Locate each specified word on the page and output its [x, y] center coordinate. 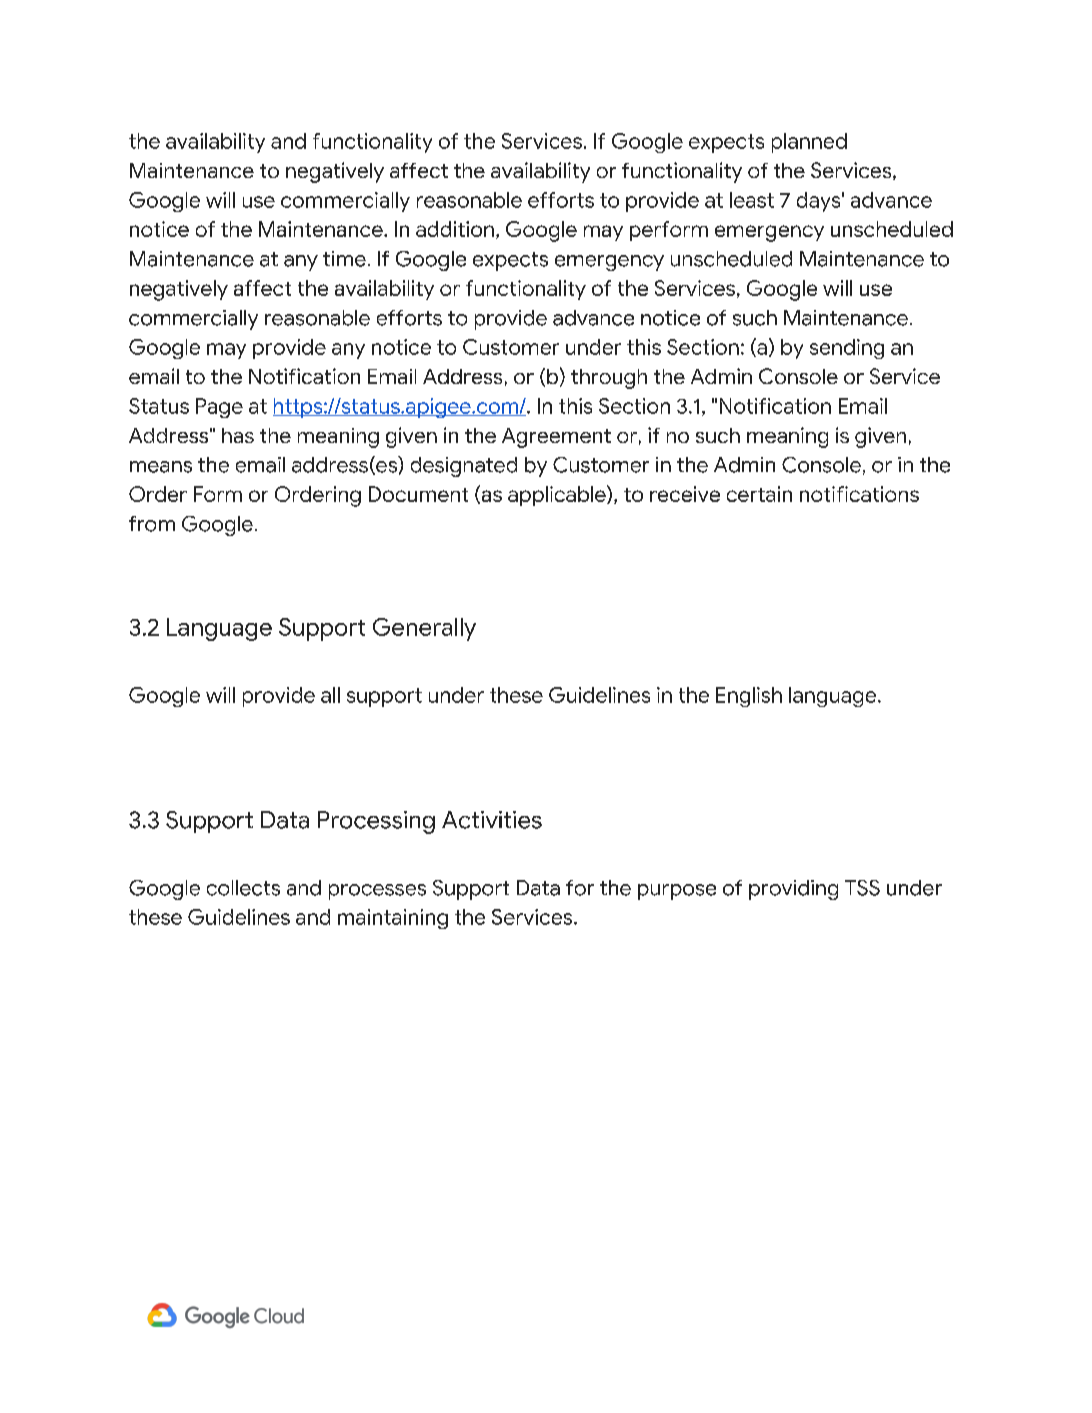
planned [809, 143]
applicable [558, 495]
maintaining [393, 919]
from [152, 524]
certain [759, 494]
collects [243, 888]
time [344, 259]
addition [455, 229]
